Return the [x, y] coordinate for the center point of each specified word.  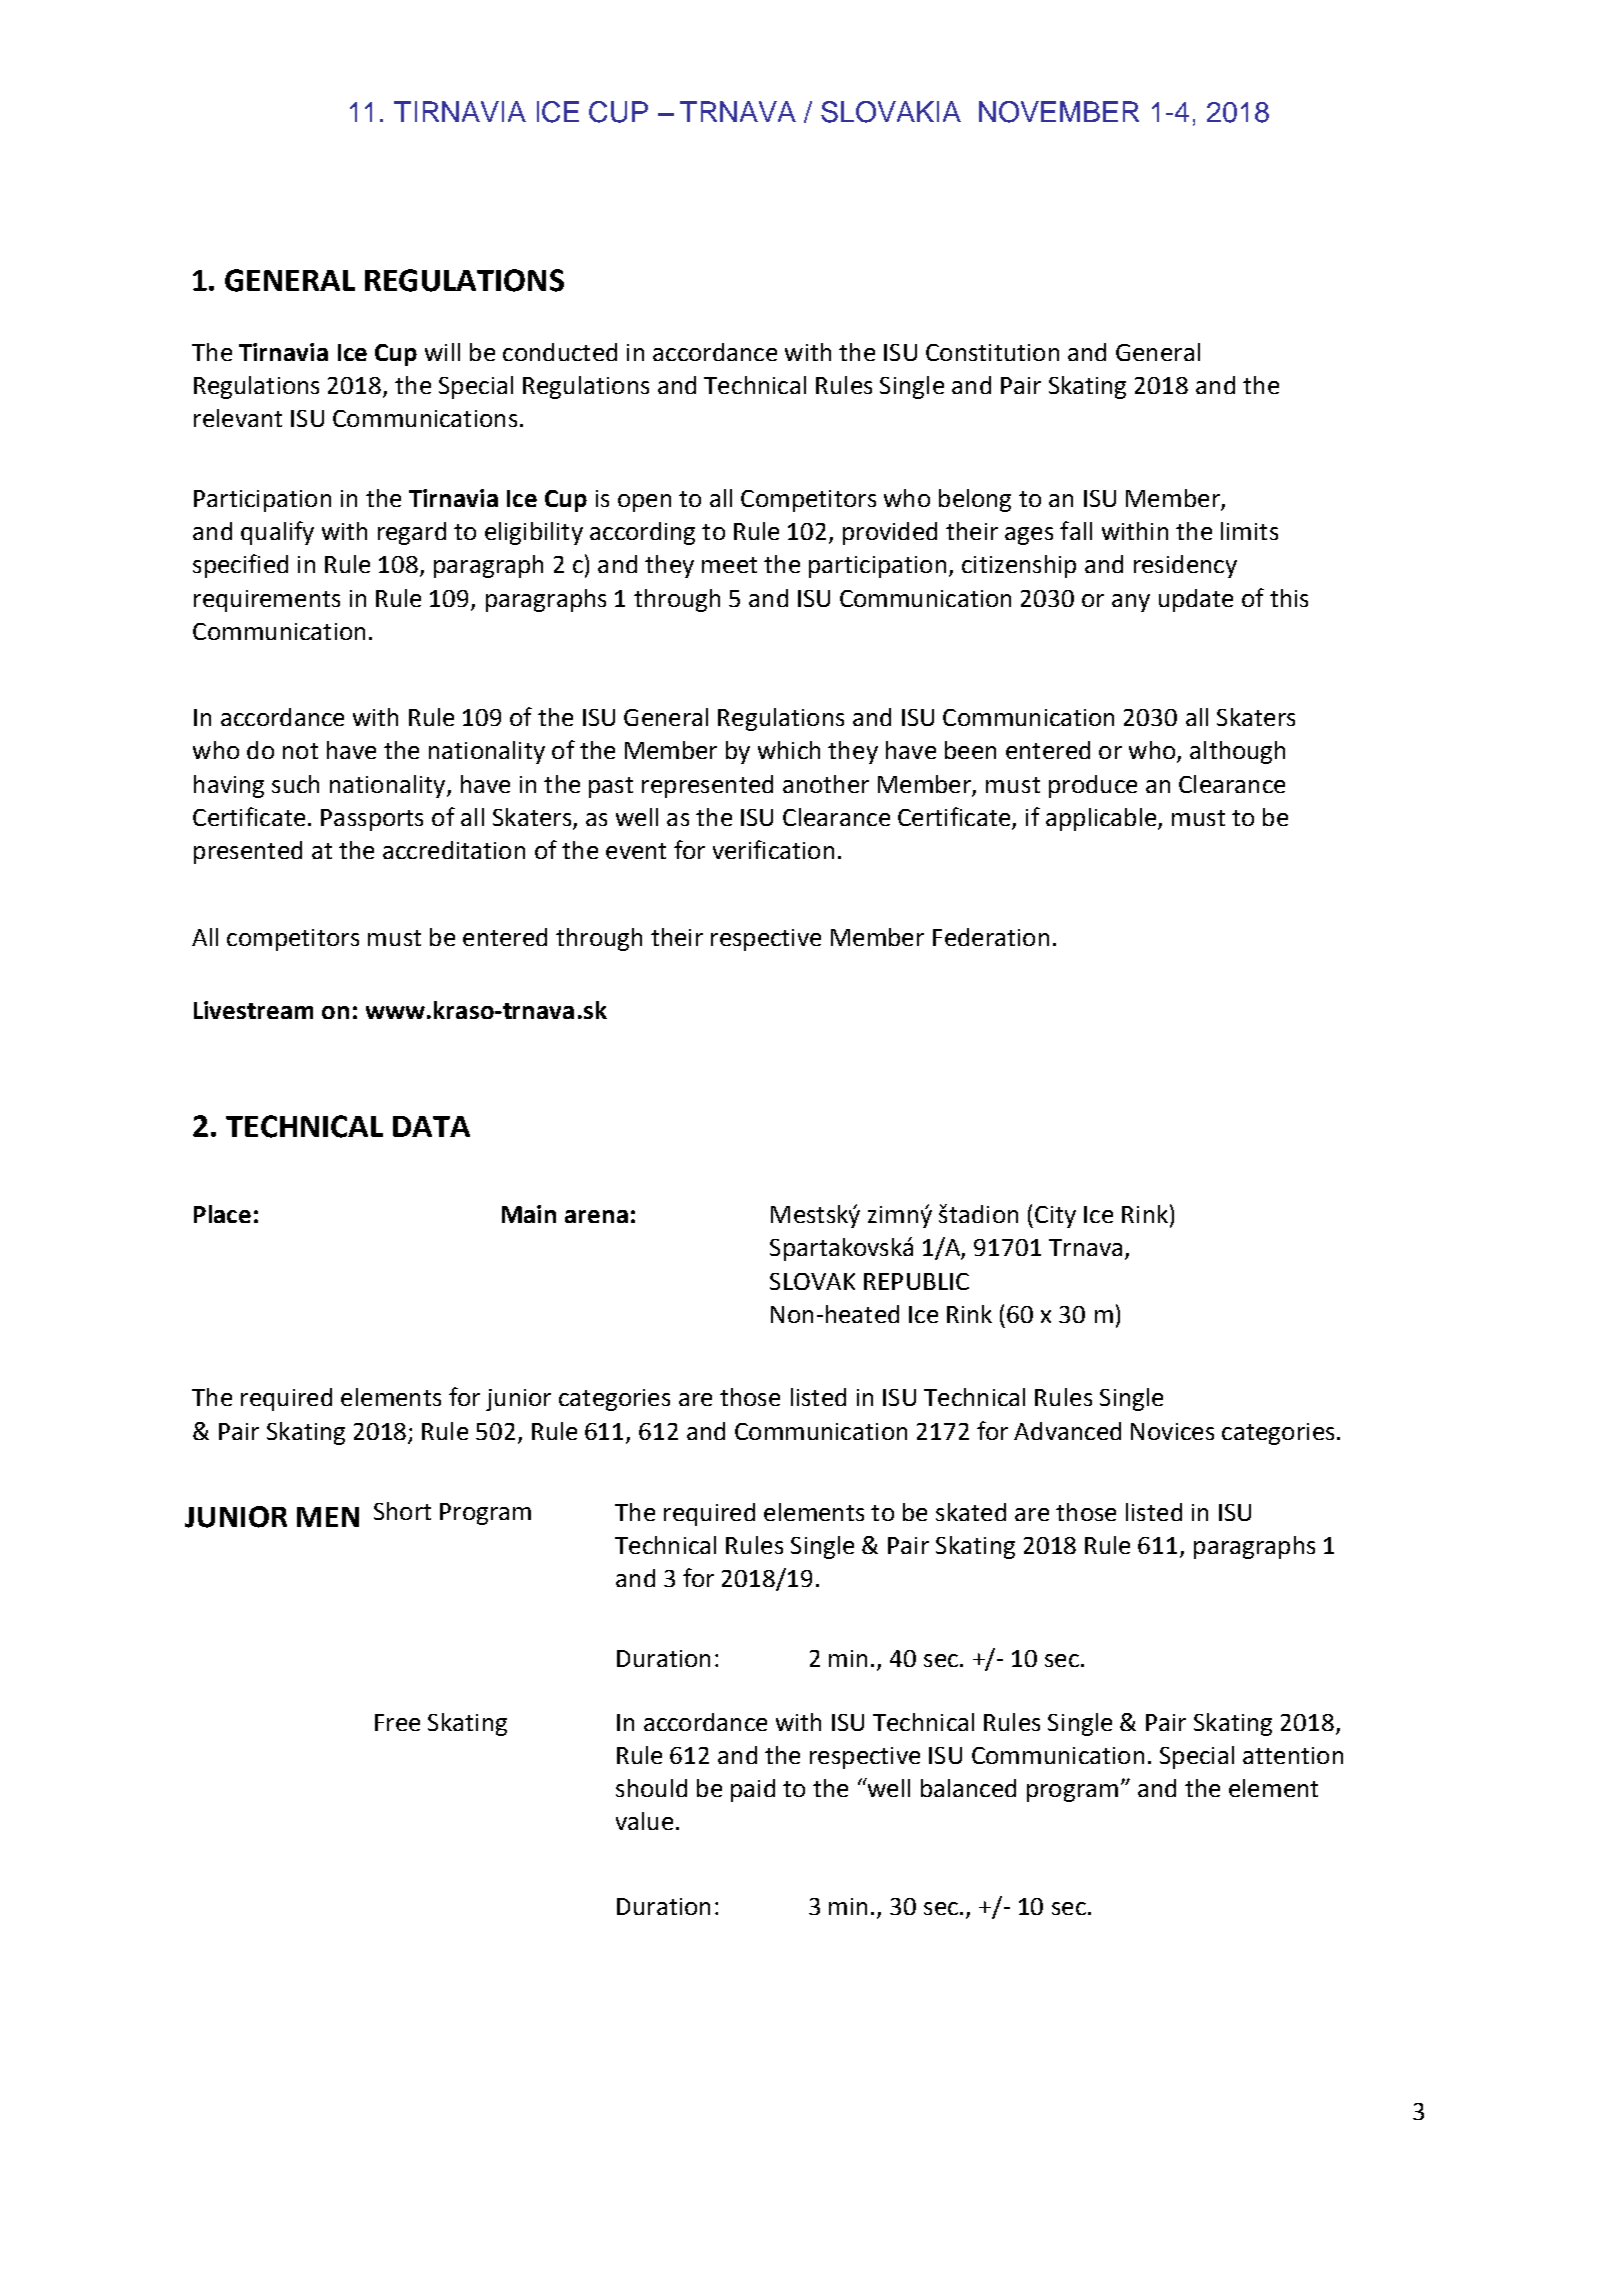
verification [773, 849]
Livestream [253, 1010]
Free [397, 1722]
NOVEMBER [1059, 112]
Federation [991, 937]
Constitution [992, 352]
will [442, 352]
